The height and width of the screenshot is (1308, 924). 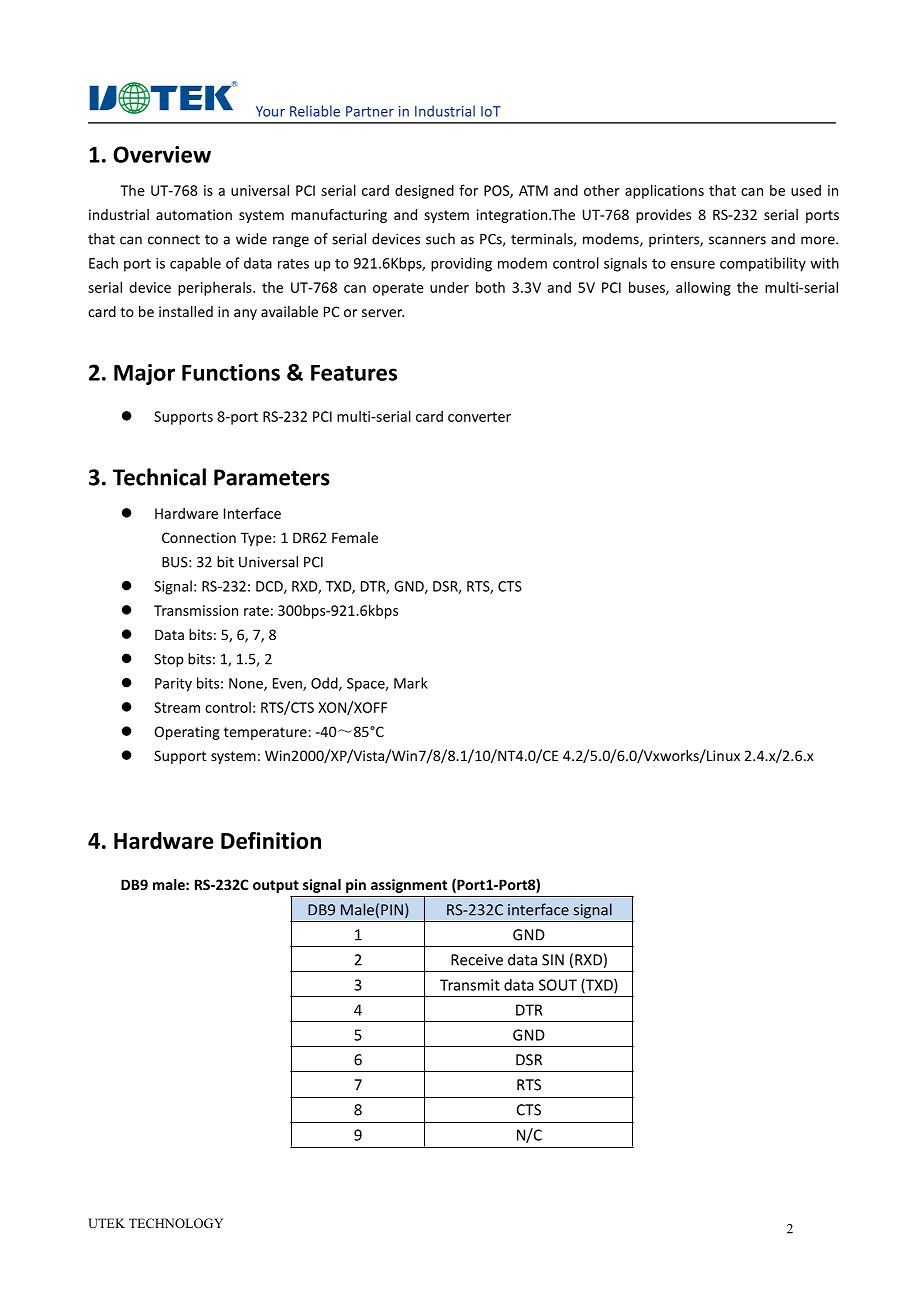 What do you see at coordinates (479, 417) in the screenshot?
I see `converter` at bounding box center [479, 417].
